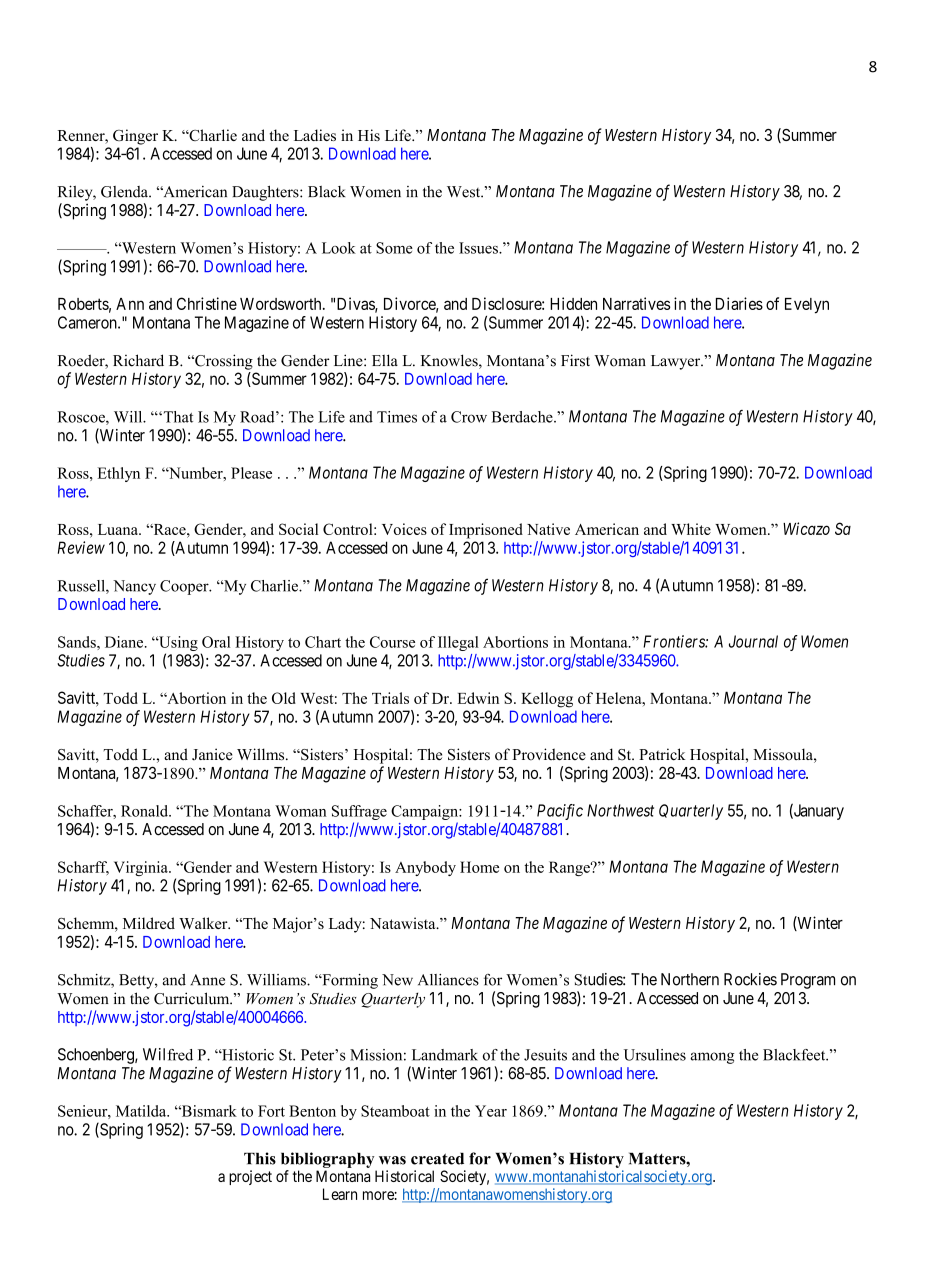 This document has width=952, height=1272. I want to click on White, so click(691, 529).
